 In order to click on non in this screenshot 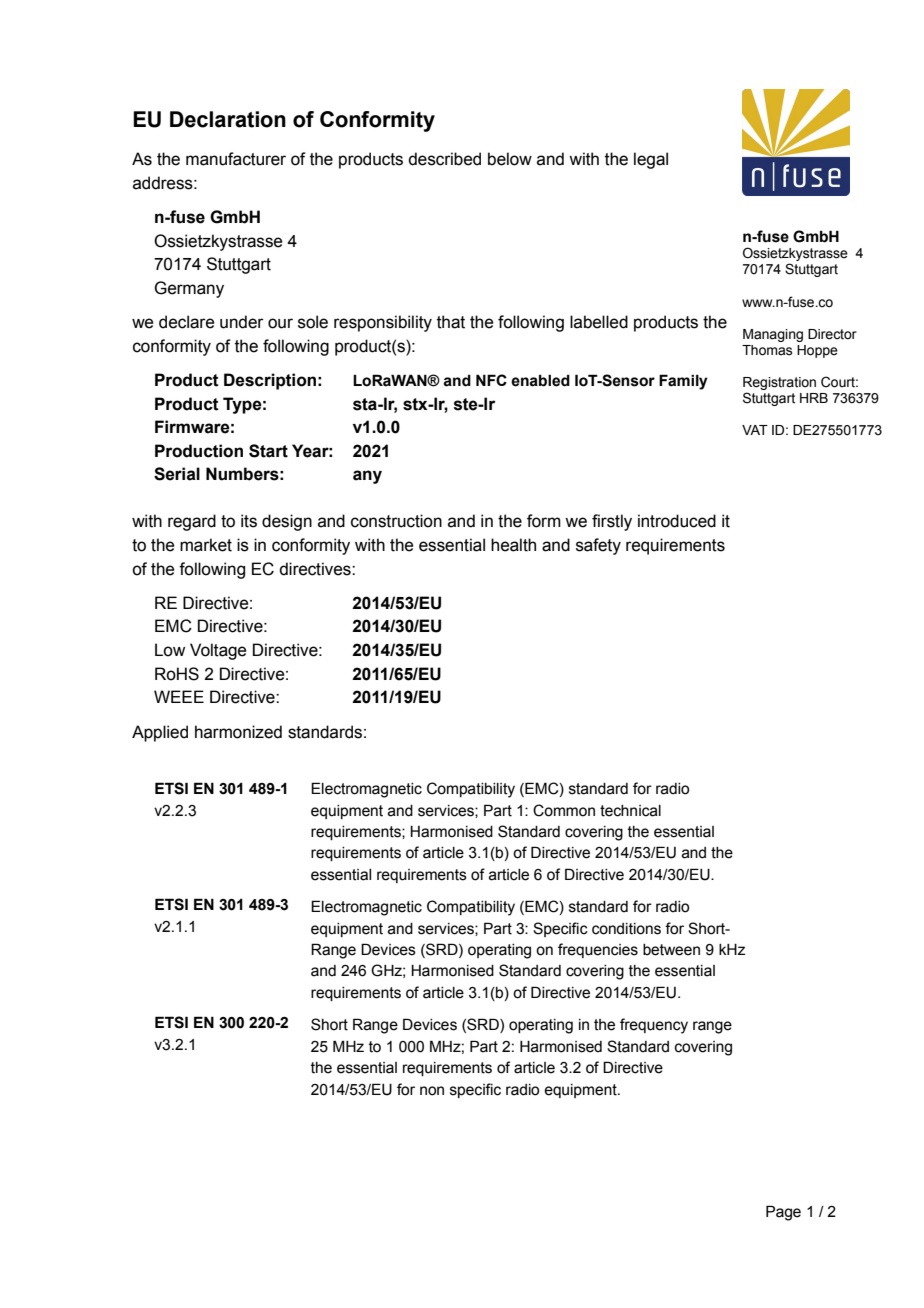, I will do `click(432, 1091)`.
